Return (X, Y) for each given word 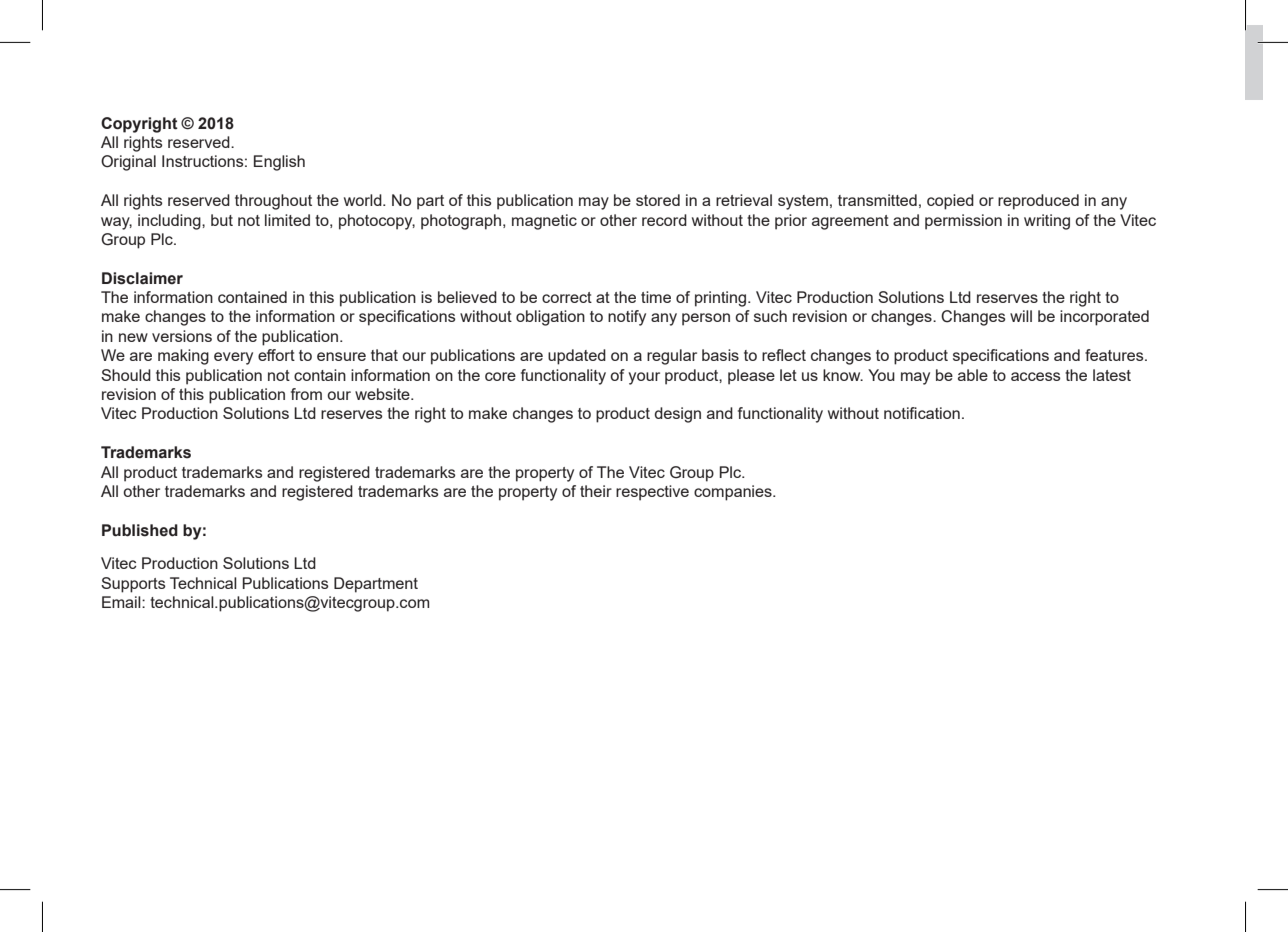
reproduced (1038, 202)
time (656, 297)
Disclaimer (142, 278)
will (1021, 316)
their (596, 491)
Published (140, 530)
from (306, 394)
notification (922, 413)
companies (734, 493)
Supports (133, 585)
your (644, 378)
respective (652, 493)
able (973, 375)
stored (658, 200)
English (279, 163)
